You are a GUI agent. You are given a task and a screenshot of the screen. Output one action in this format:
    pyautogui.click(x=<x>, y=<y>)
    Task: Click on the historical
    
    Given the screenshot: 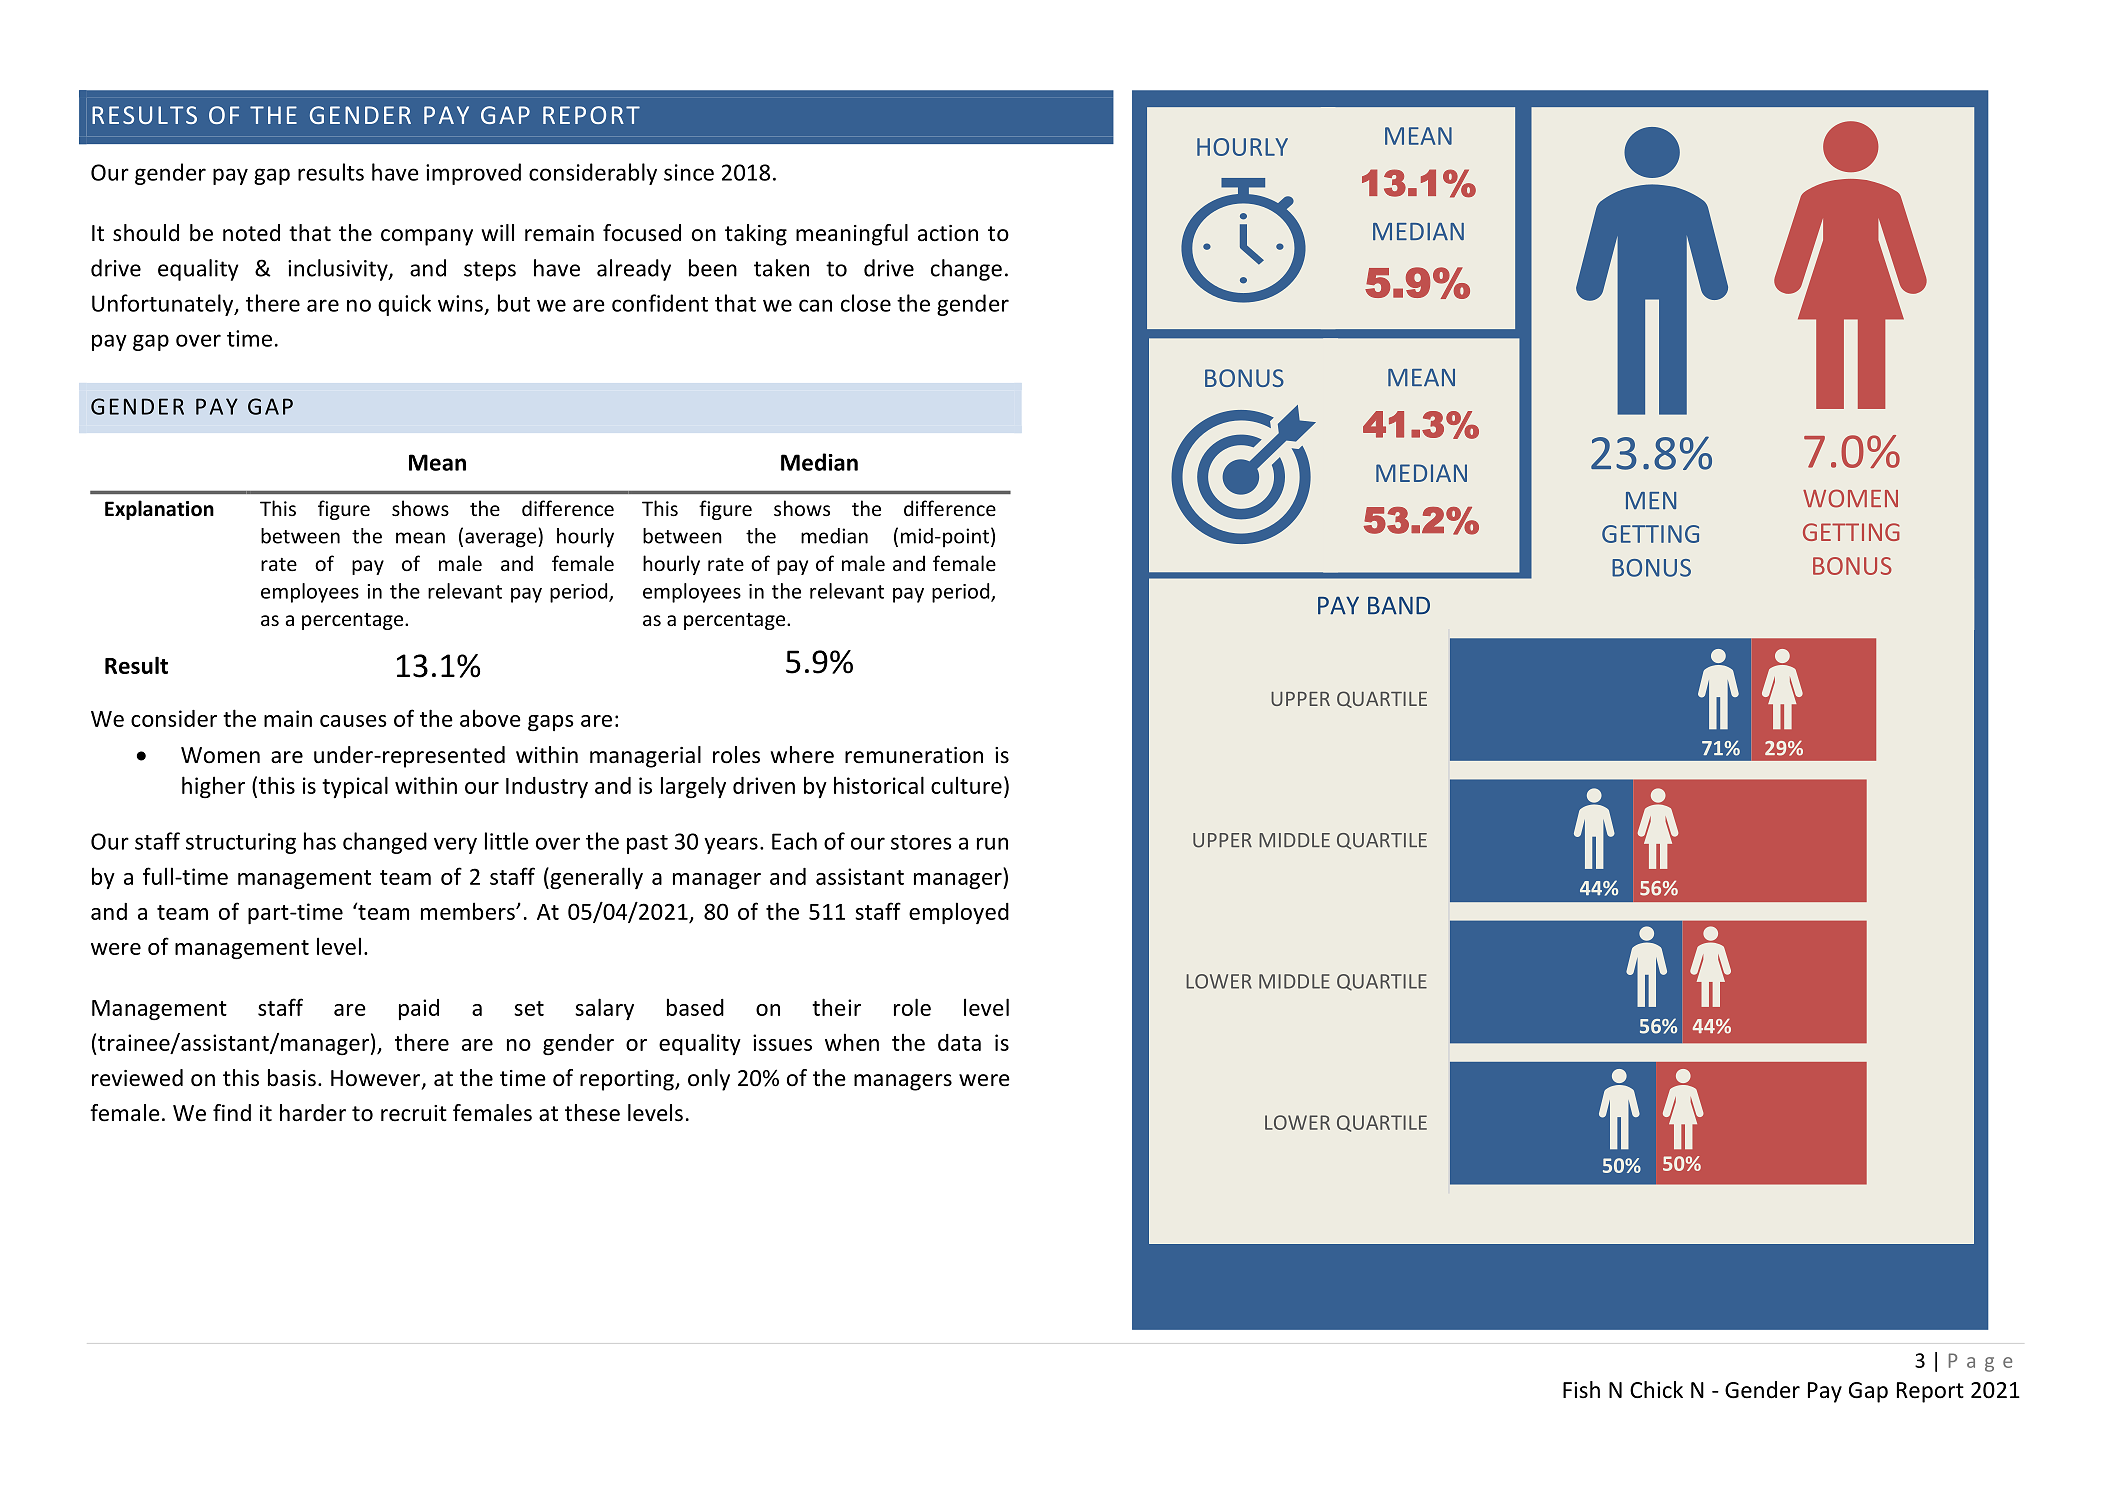 What is the action you would take?
    pyautogui.click(x=879, y=785)
